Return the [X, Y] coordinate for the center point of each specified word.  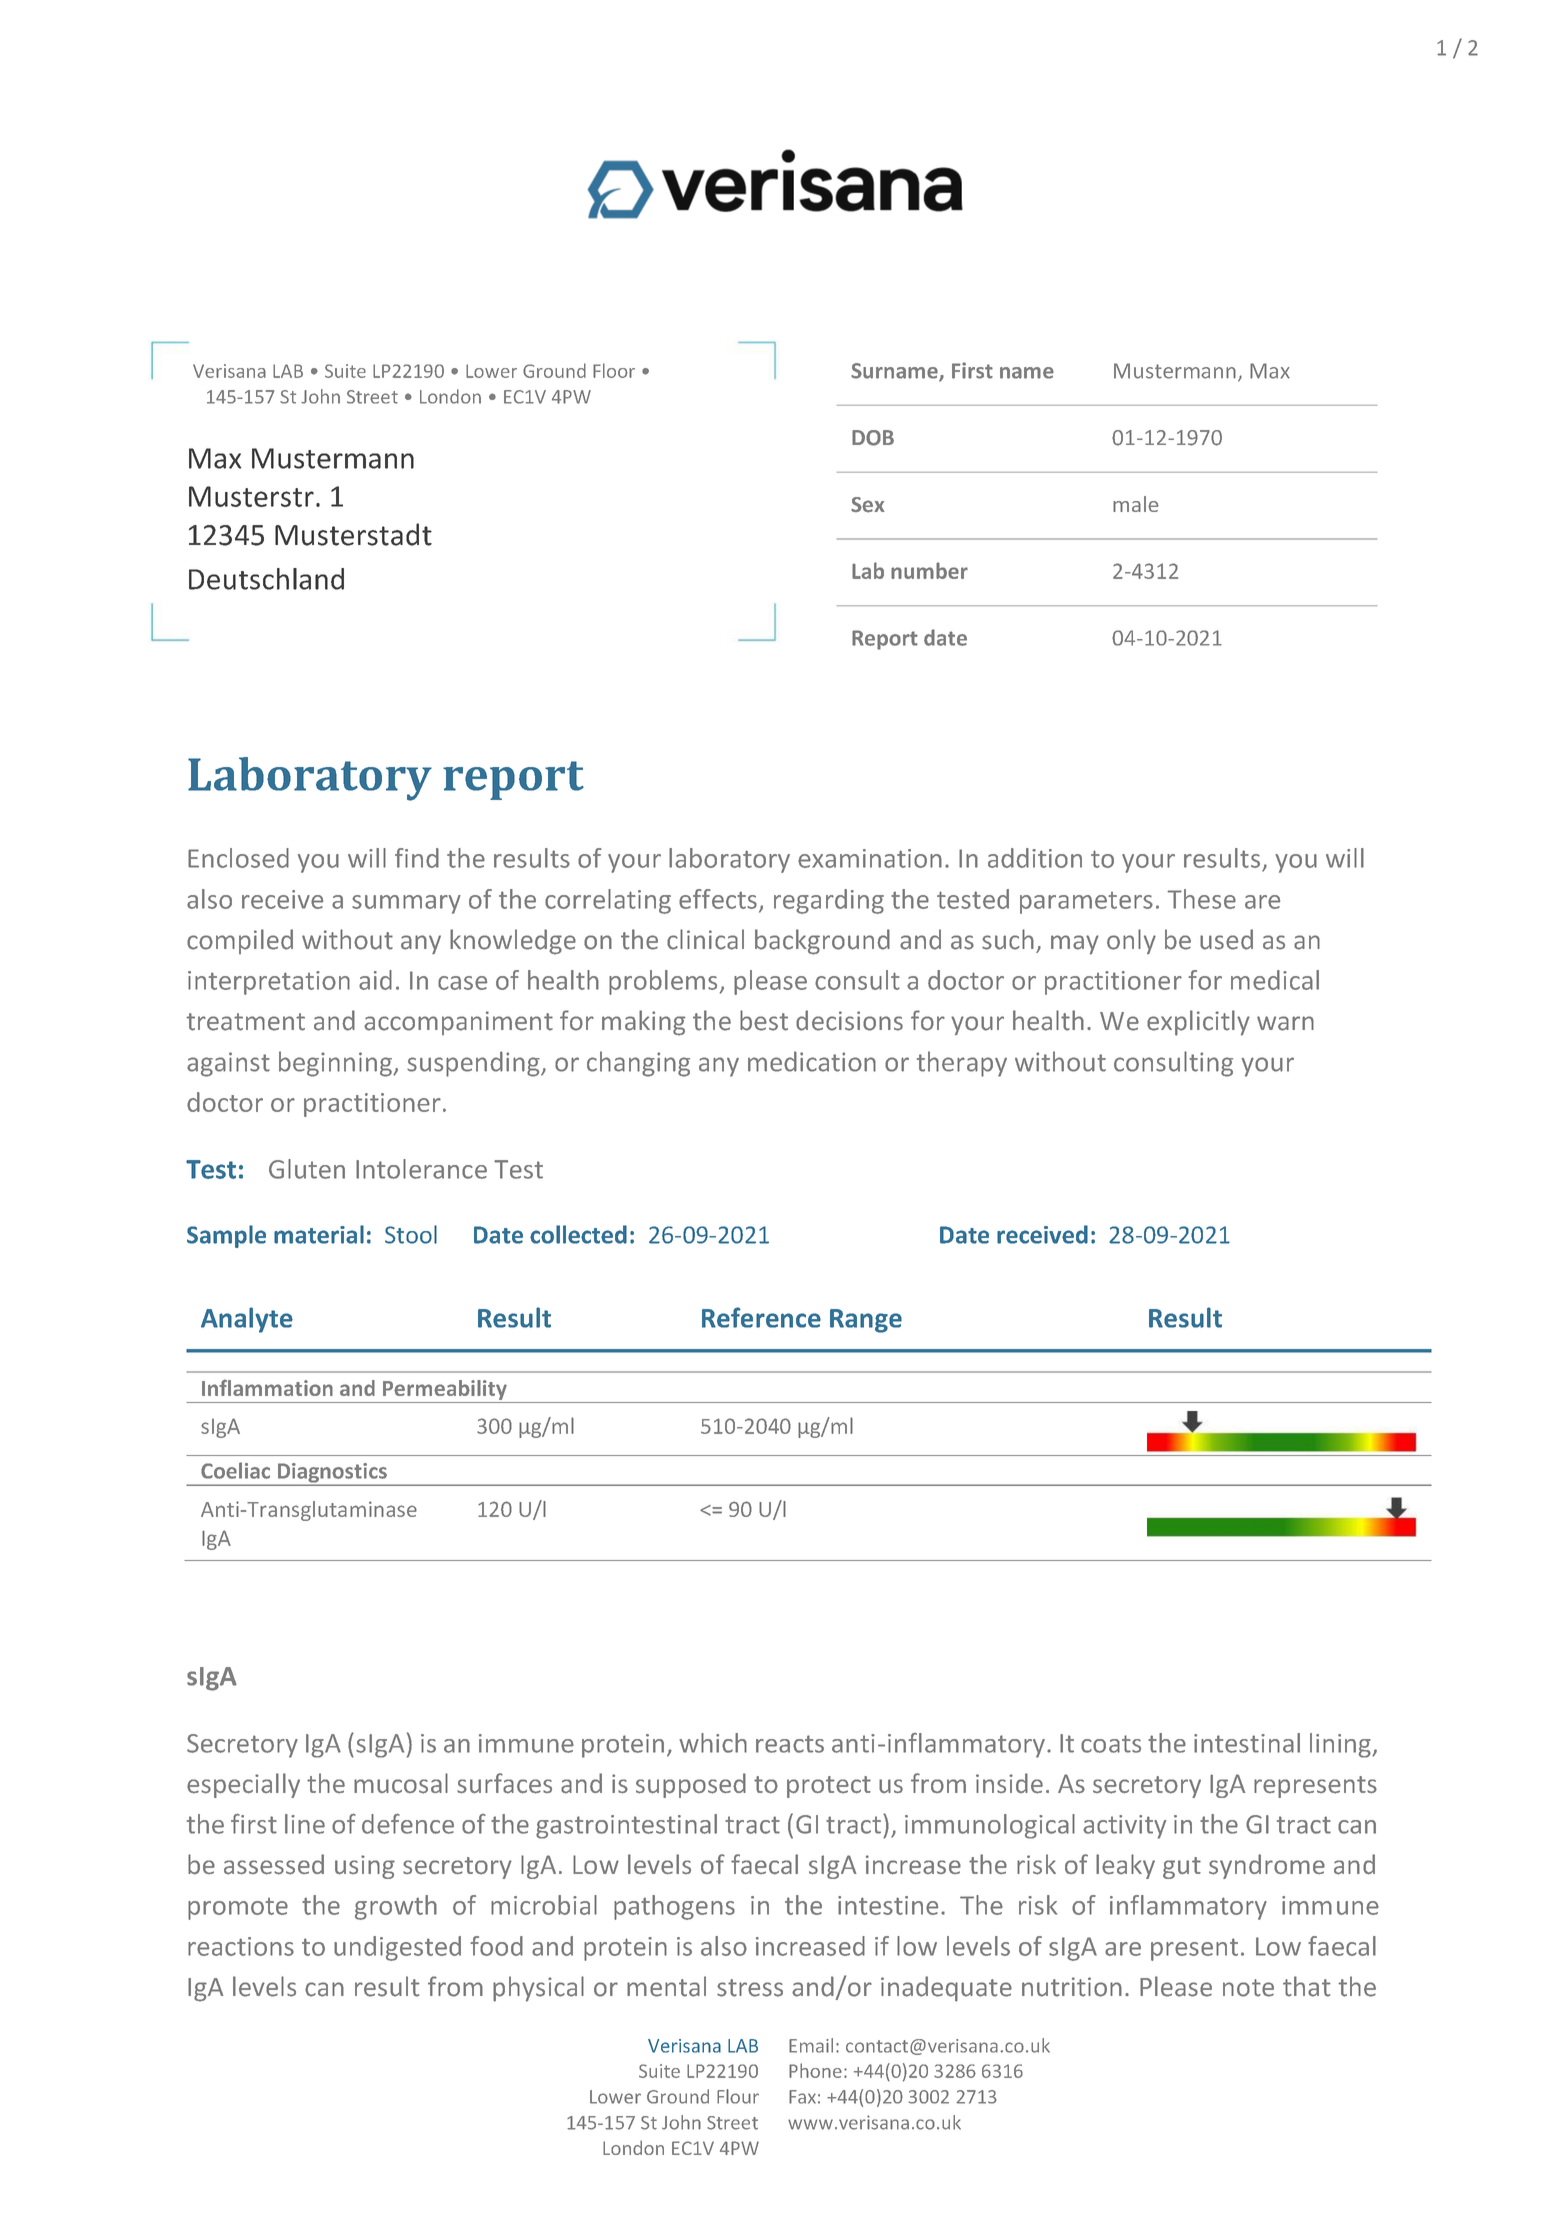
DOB [873, 438]
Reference [761, 1317]
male [1136, 504]
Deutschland [266, 579]
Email [811, 2045]
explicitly [1198, 1023]
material [319, 1234]
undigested [397, 1948]
